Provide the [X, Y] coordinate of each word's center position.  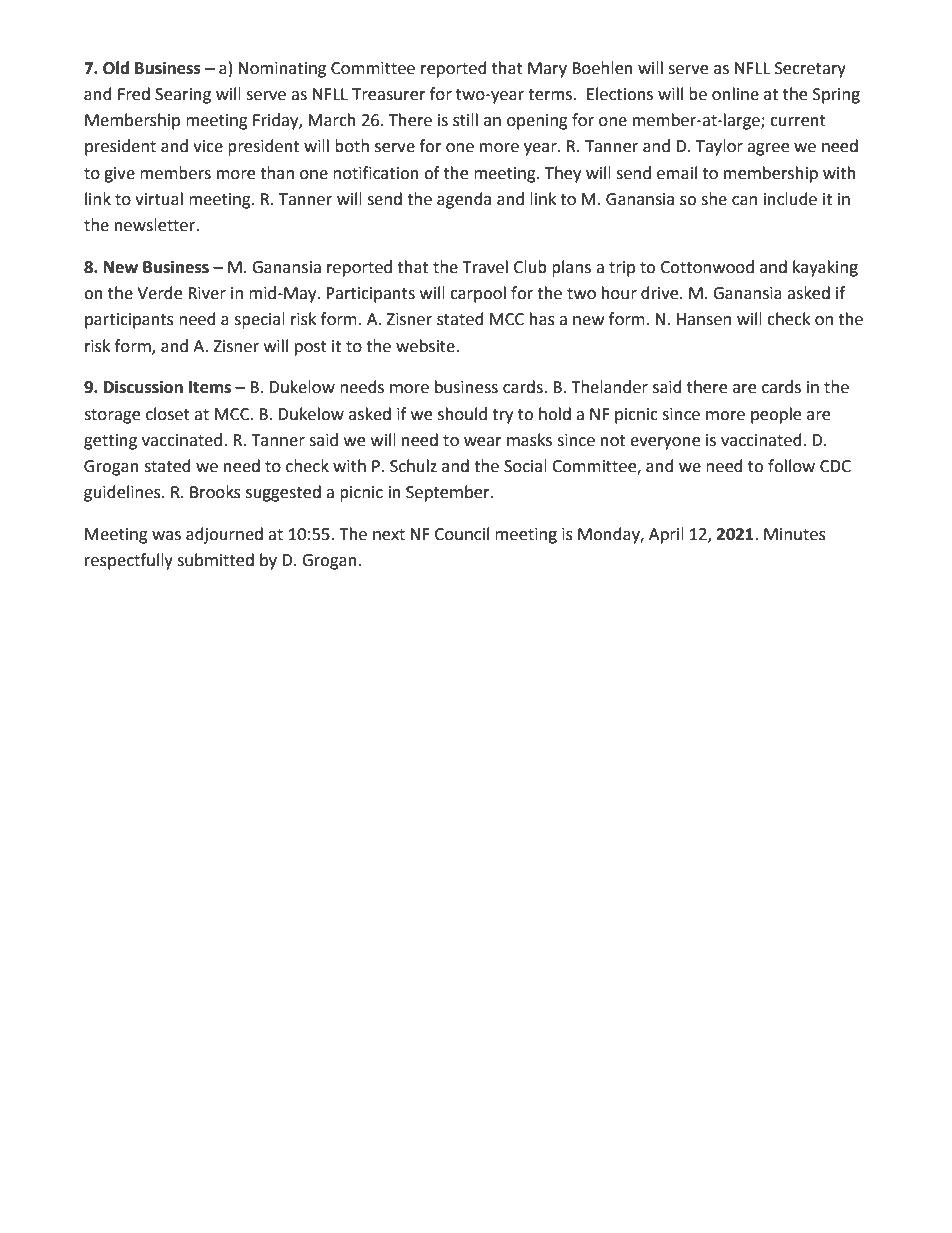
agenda [464, 200]
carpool [478, 294]
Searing [183, 96]
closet [168, 414]
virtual [159, 199]
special [259, 320]
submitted [215, 560]
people [776, 415]
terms [551, 95]
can [744, 201]
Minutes [795, 534]
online [735, 94]
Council [462, 534]
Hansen [704, 319]
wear [483, 442]
